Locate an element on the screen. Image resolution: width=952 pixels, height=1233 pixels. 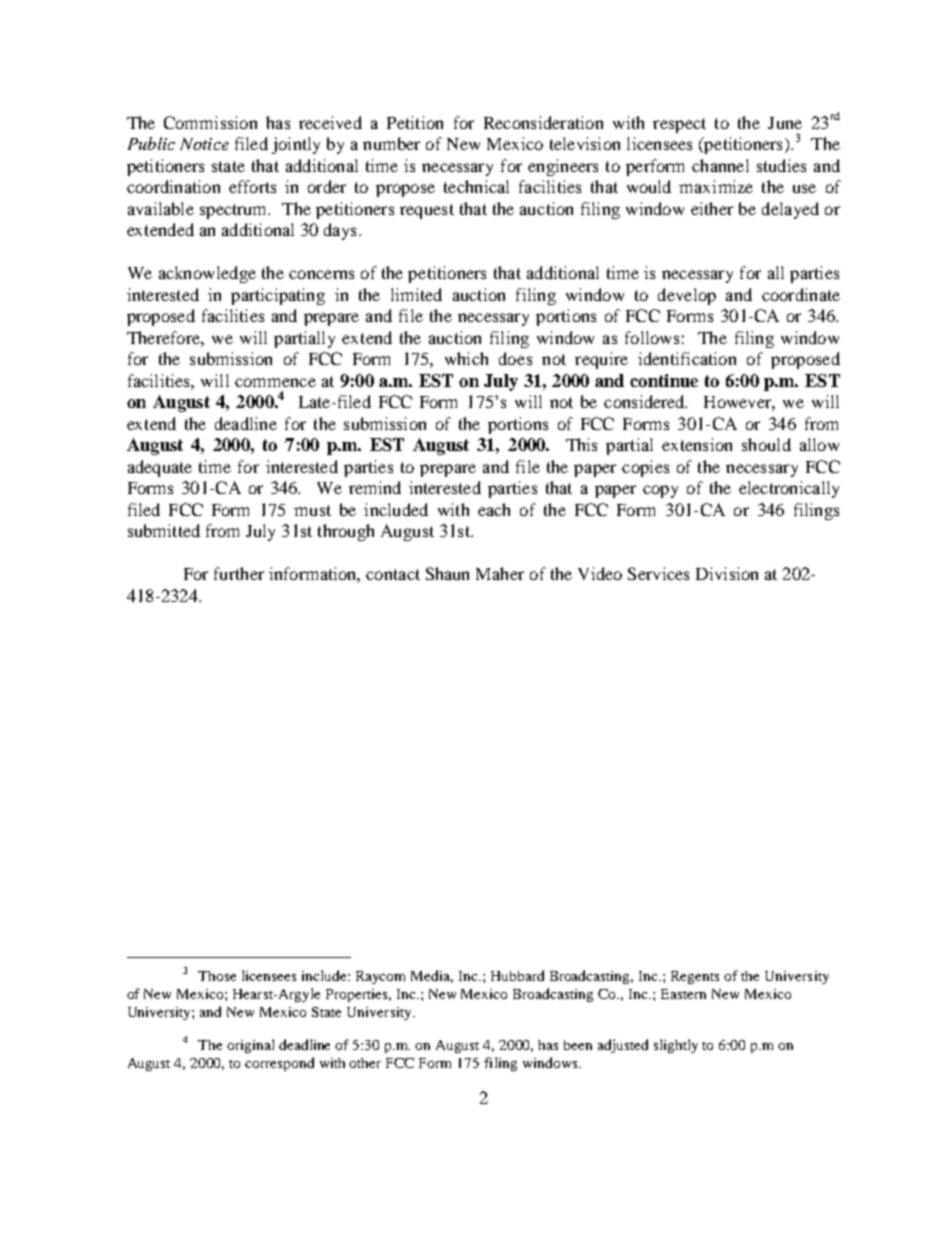
channel is located at coordinates (720, 165).
